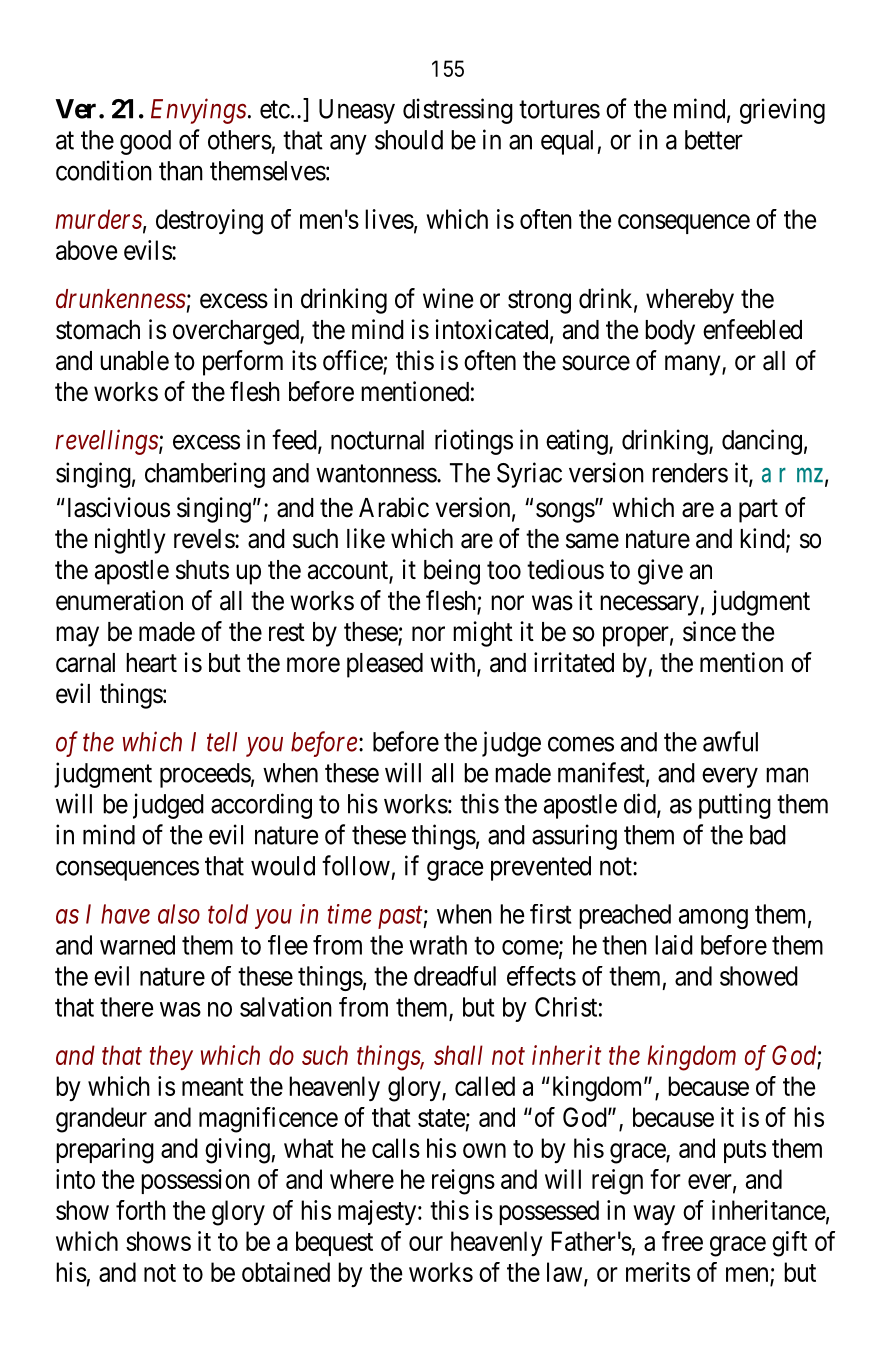 This screenshot has width=896, height=1370. I want to click on follow, so click(356, 865).
